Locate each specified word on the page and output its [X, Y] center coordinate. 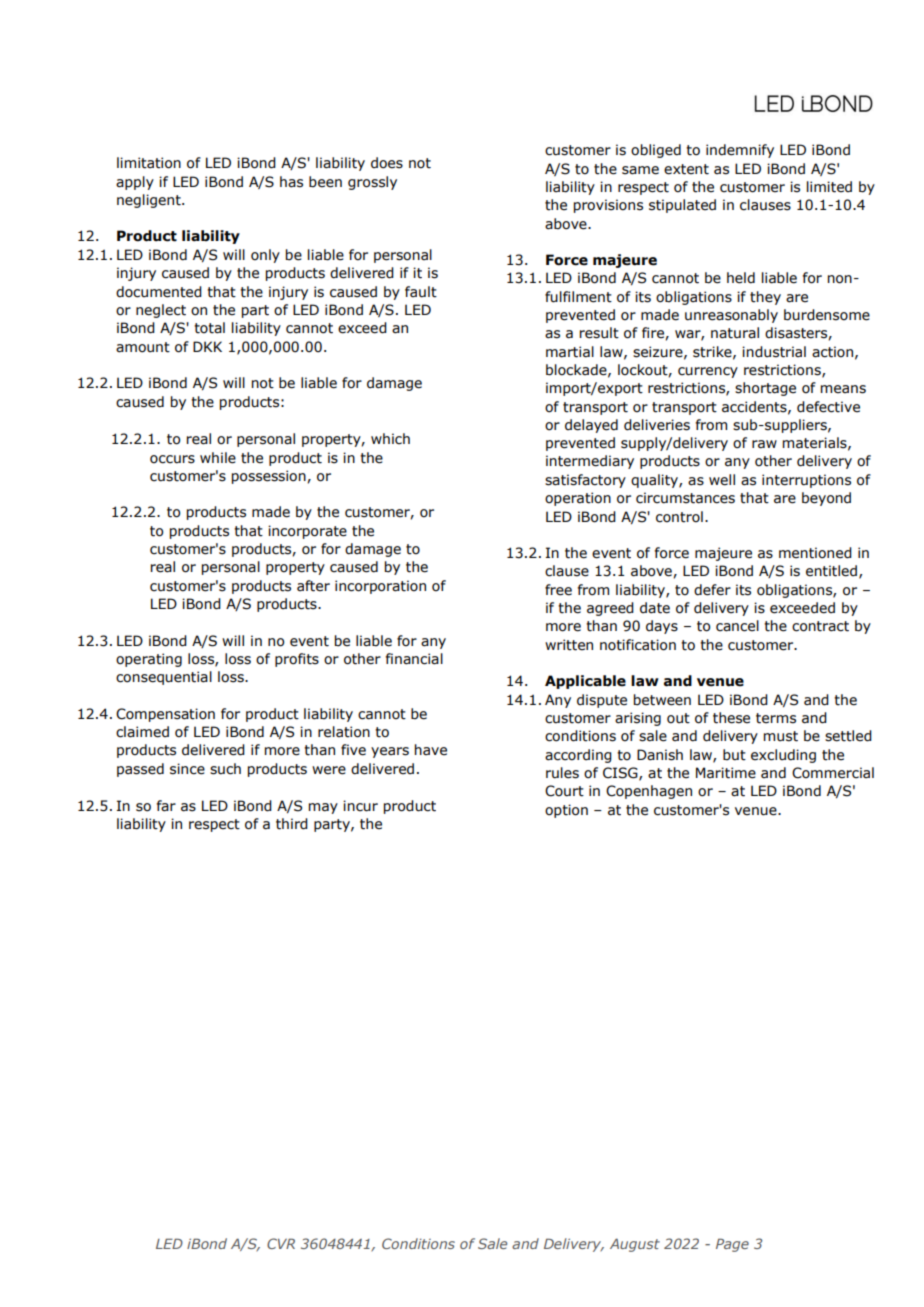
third [292, 824]
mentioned [815, 553]
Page [732, 1245]
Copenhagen [649, 792]
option [566, 811]
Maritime [726, 773]
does [387, 163]
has [291, 182]
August [635, 1245]
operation [578, 499]
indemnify [740, 151]
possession [270, 477]
